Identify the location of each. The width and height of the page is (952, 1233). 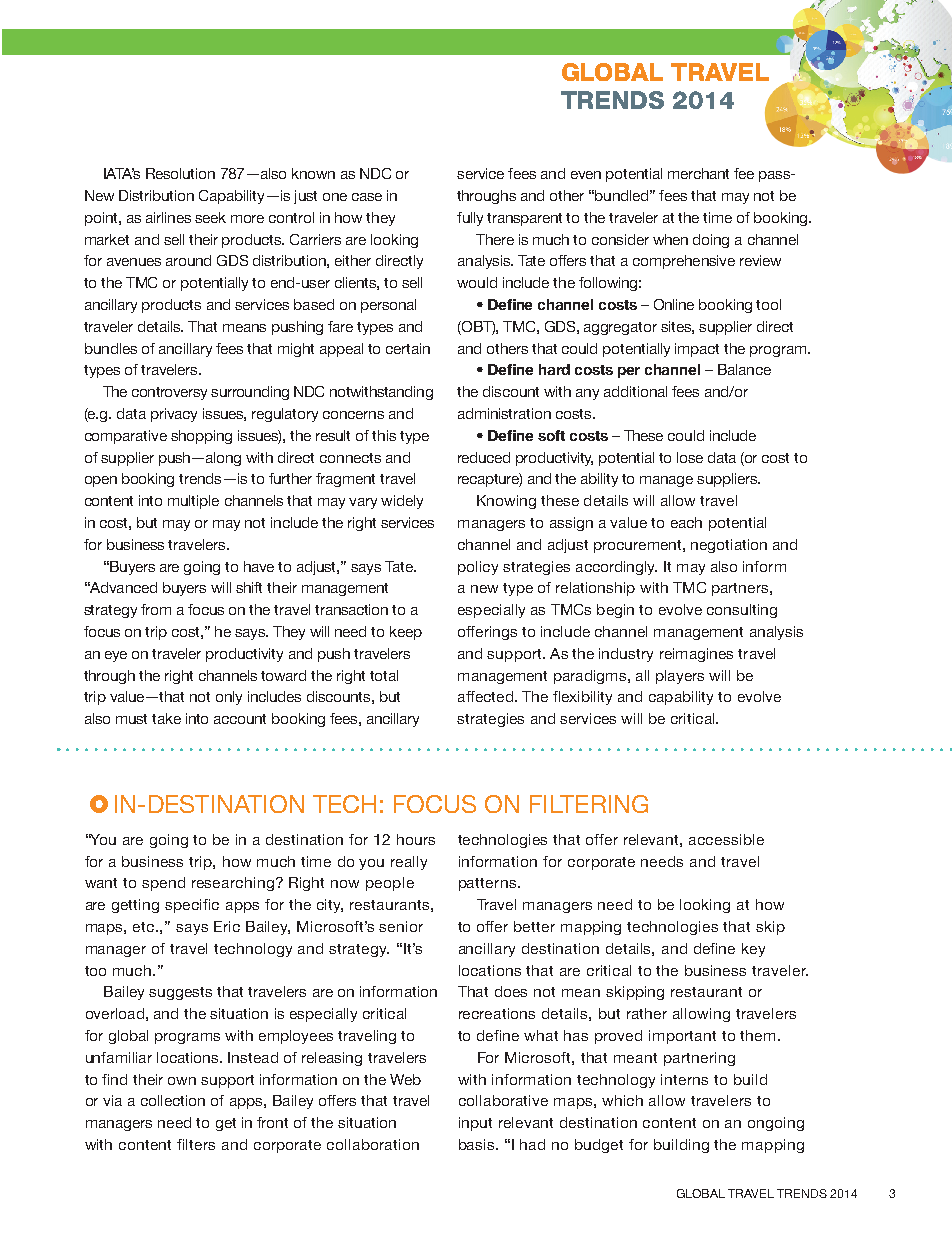
(686, 522).
